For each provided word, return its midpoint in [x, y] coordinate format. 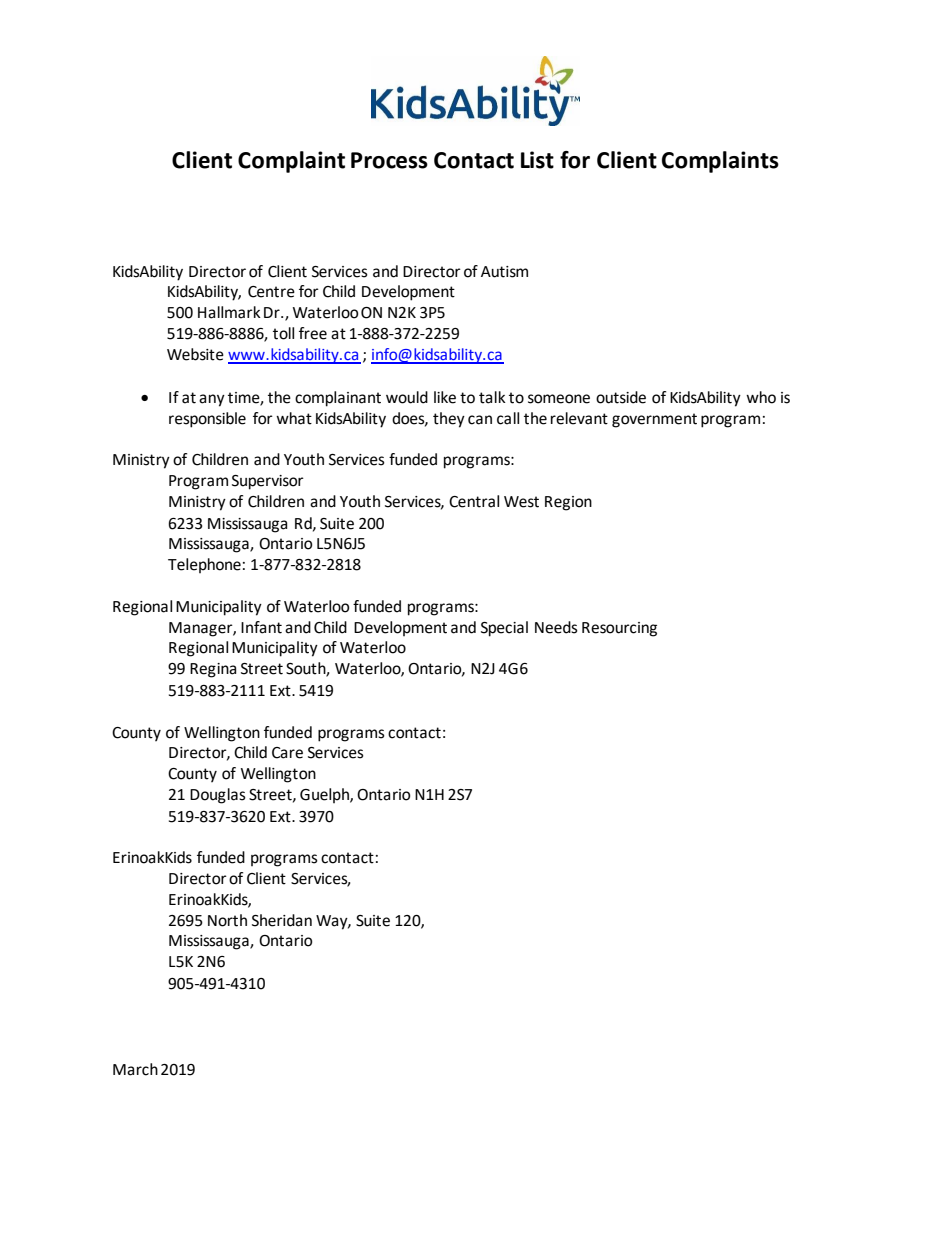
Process [389, 160]
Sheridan [282, 920]
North [227, 920]
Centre [271, 292]
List [537, 160]
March [135, 1069]
